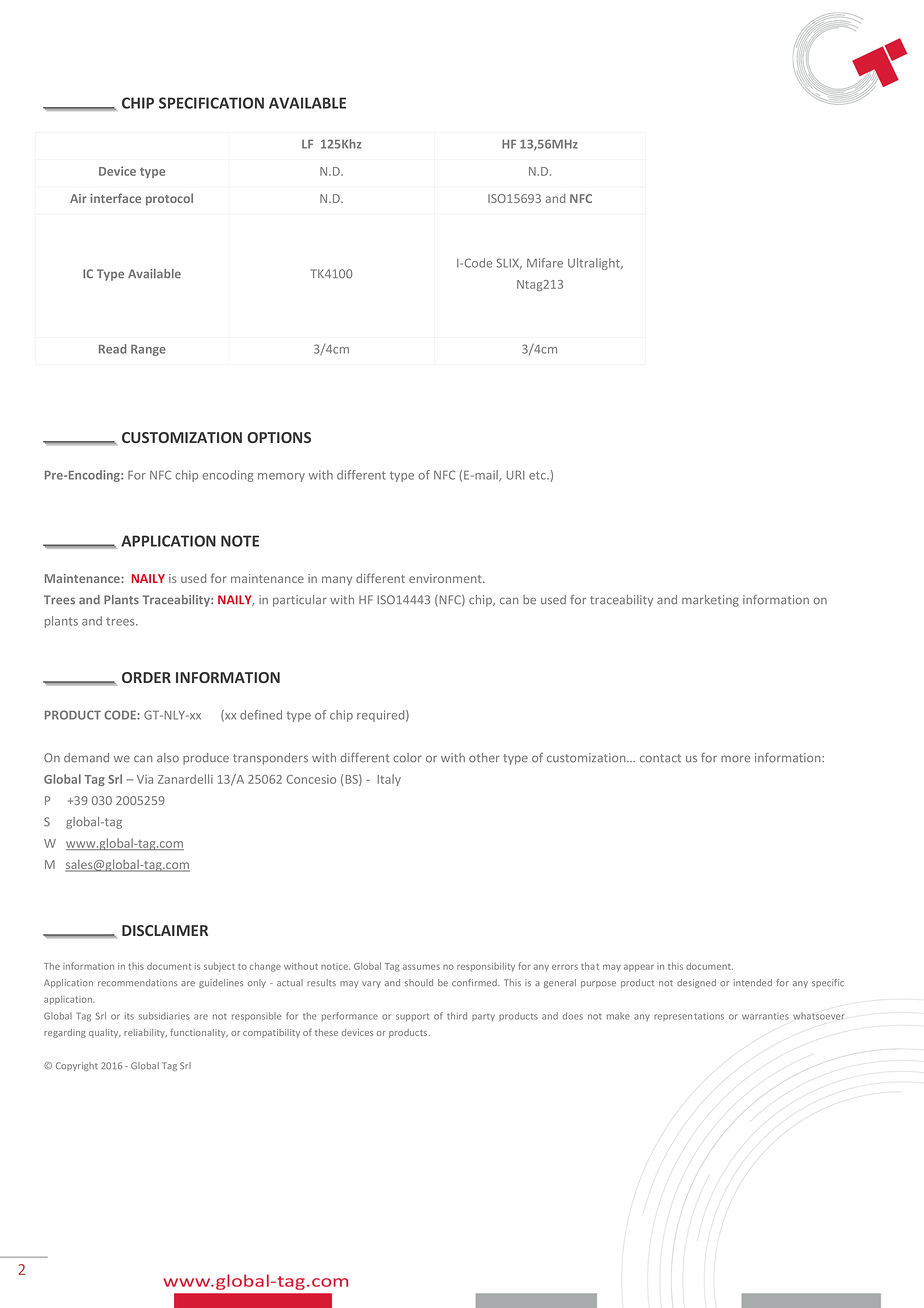  I want to click on environment, so click(446, 578).
